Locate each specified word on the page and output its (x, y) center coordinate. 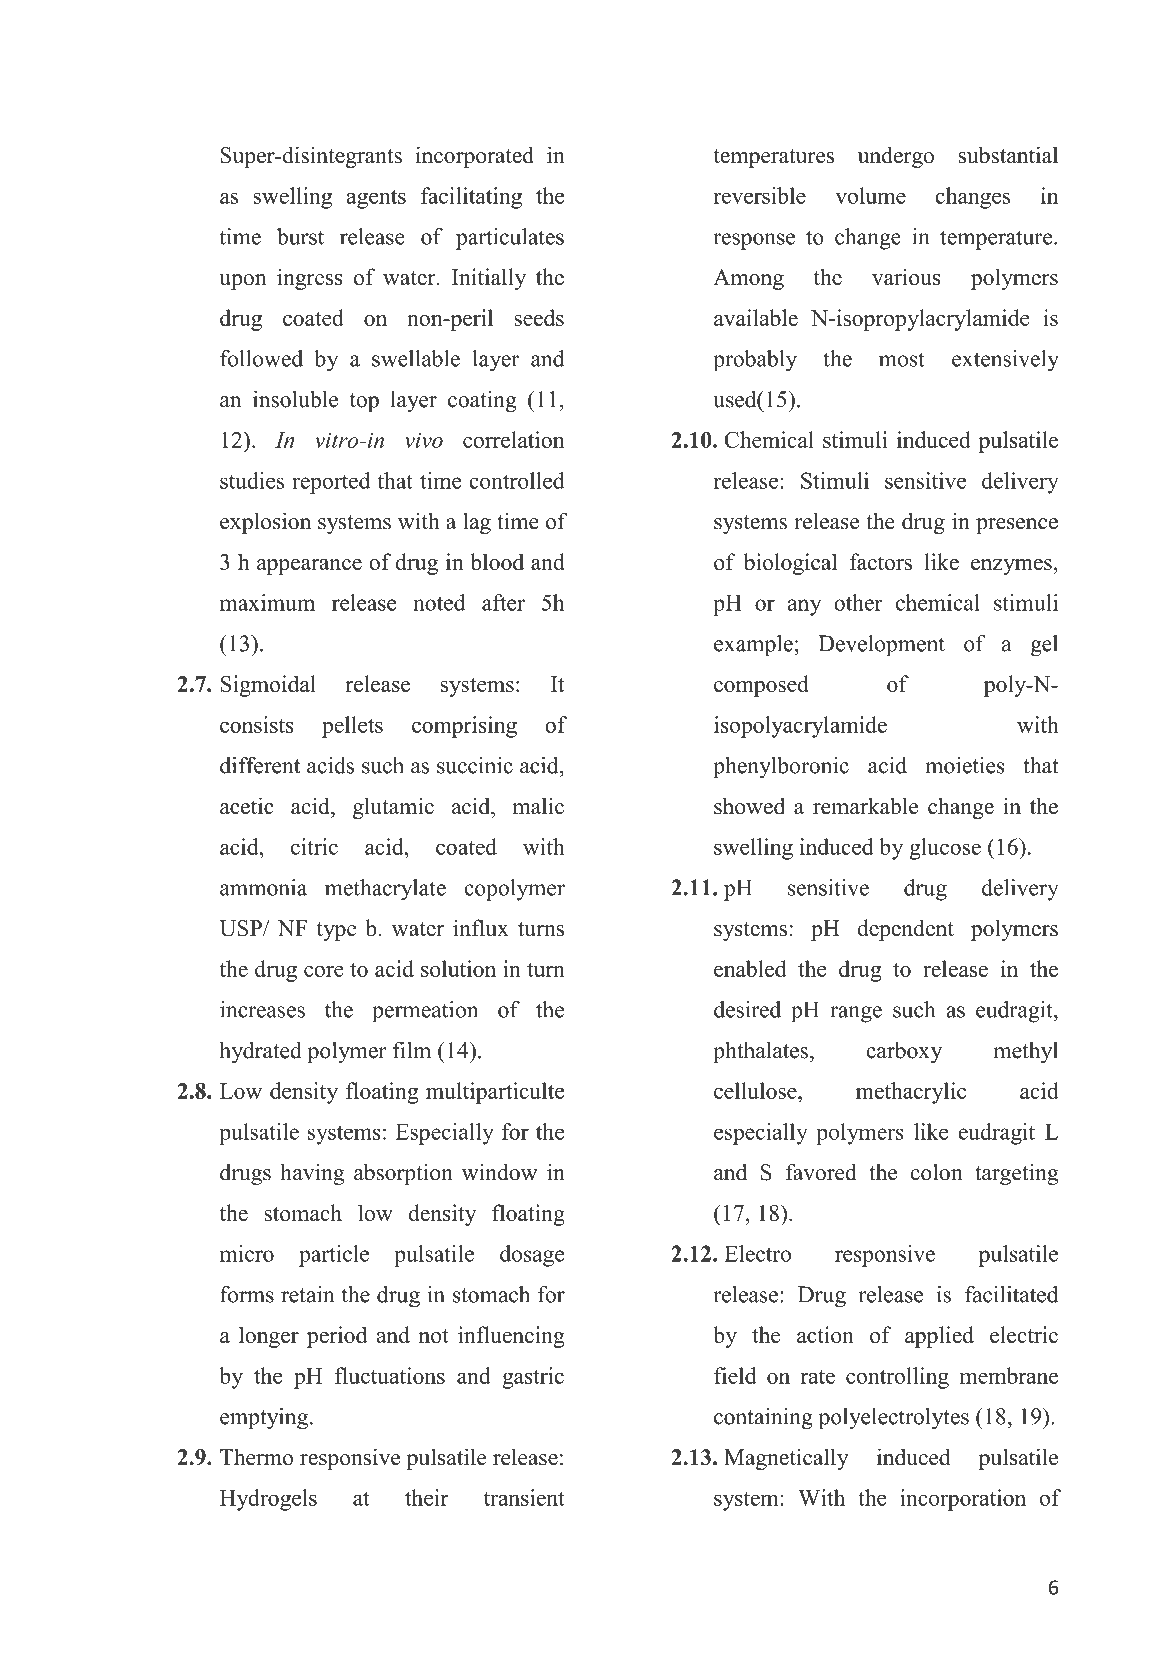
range (856, 1014)
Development (881, 646)
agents (376, 199)
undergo (896, 157)
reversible (760, 195)
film (412, 1049)
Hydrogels (268, 1500)
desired (747, 1009)
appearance (309, 567)
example (753, 646)
